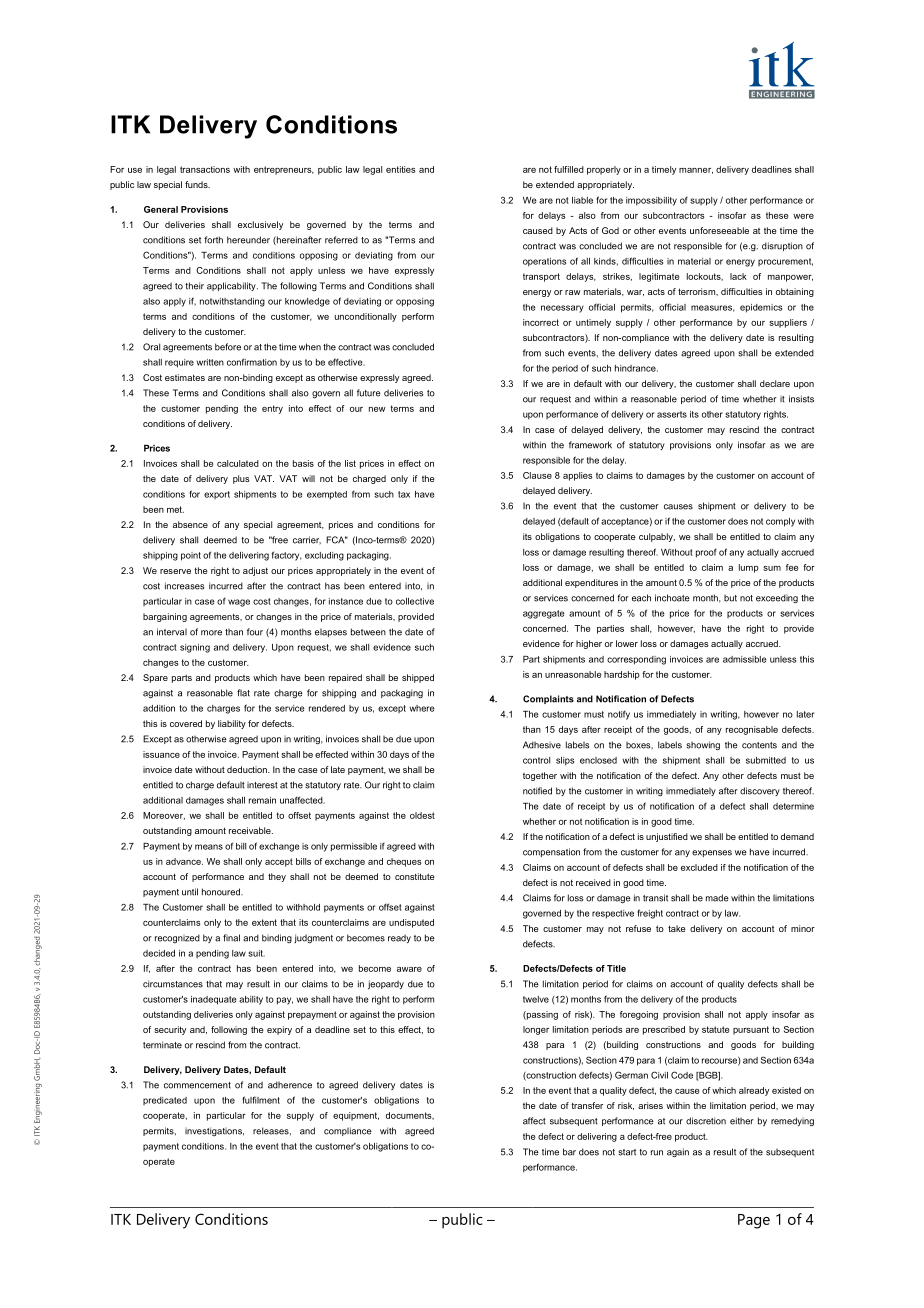 The image size is (924, 1308). I want to click on undisputed, so click(411, 923).
